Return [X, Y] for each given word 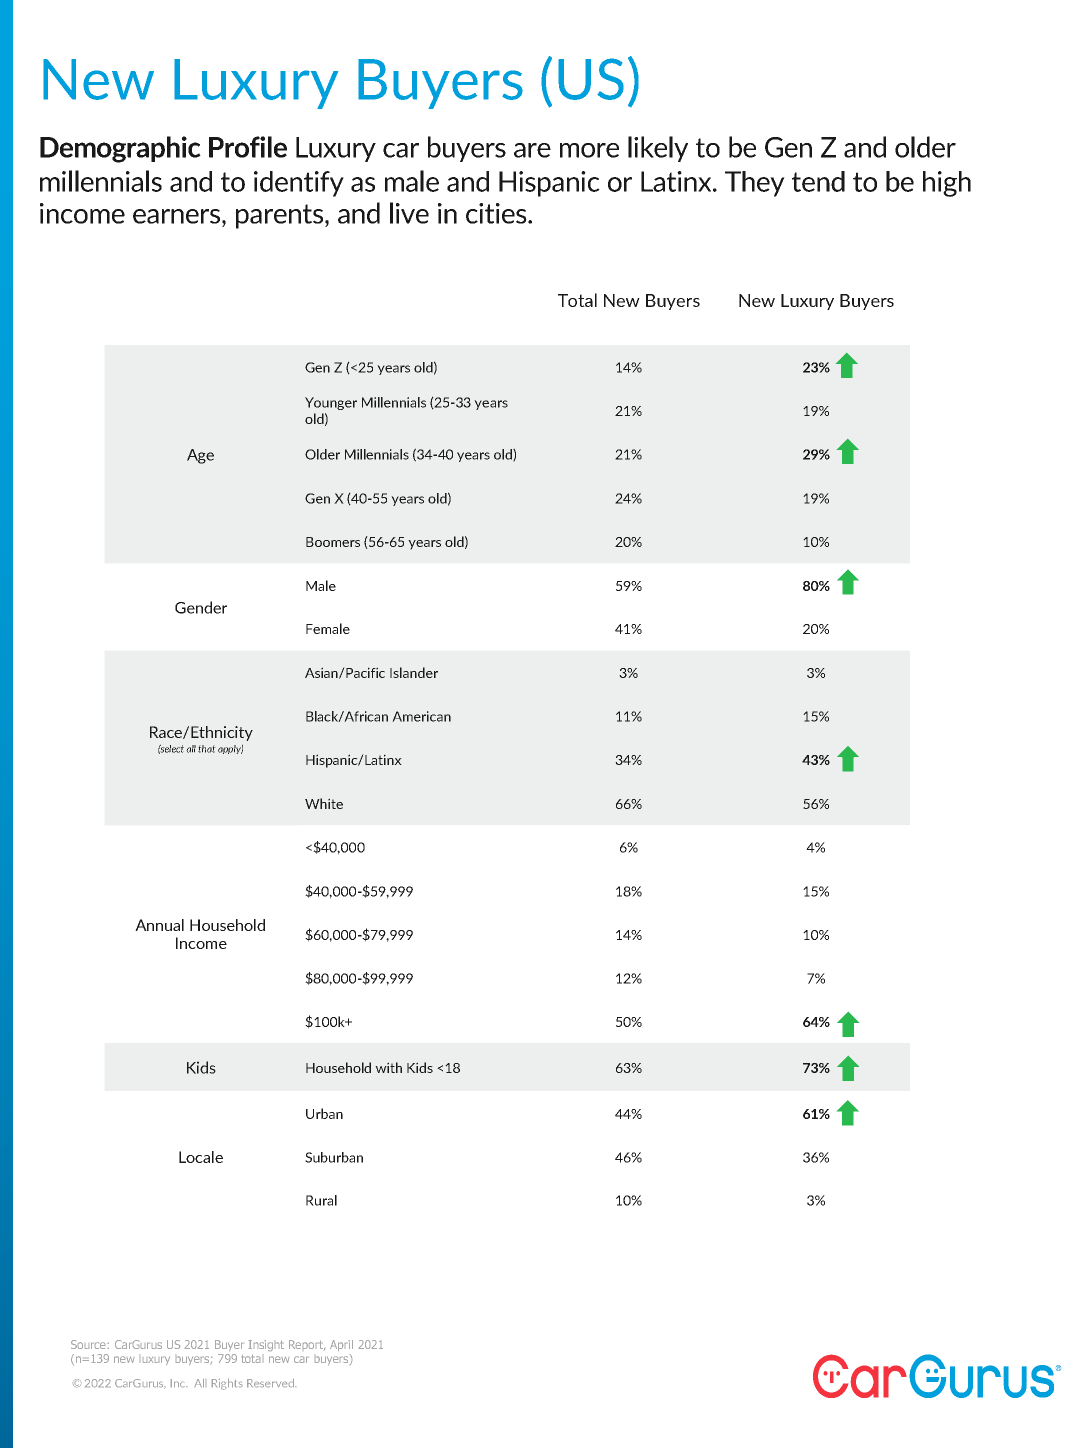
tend [818, 181]
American [421, 716]
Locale [201, 1157]
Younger [331, 403]
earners [178, 216]
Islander [414, 672]
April [341, 1345]
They [755, 184]
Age [200, 456]
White [324, 803]
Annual [159, 925]
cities [497, 213]
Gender [201, 607]
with [388, 1067]
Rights [227, 1384]
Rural [321, 1200]
